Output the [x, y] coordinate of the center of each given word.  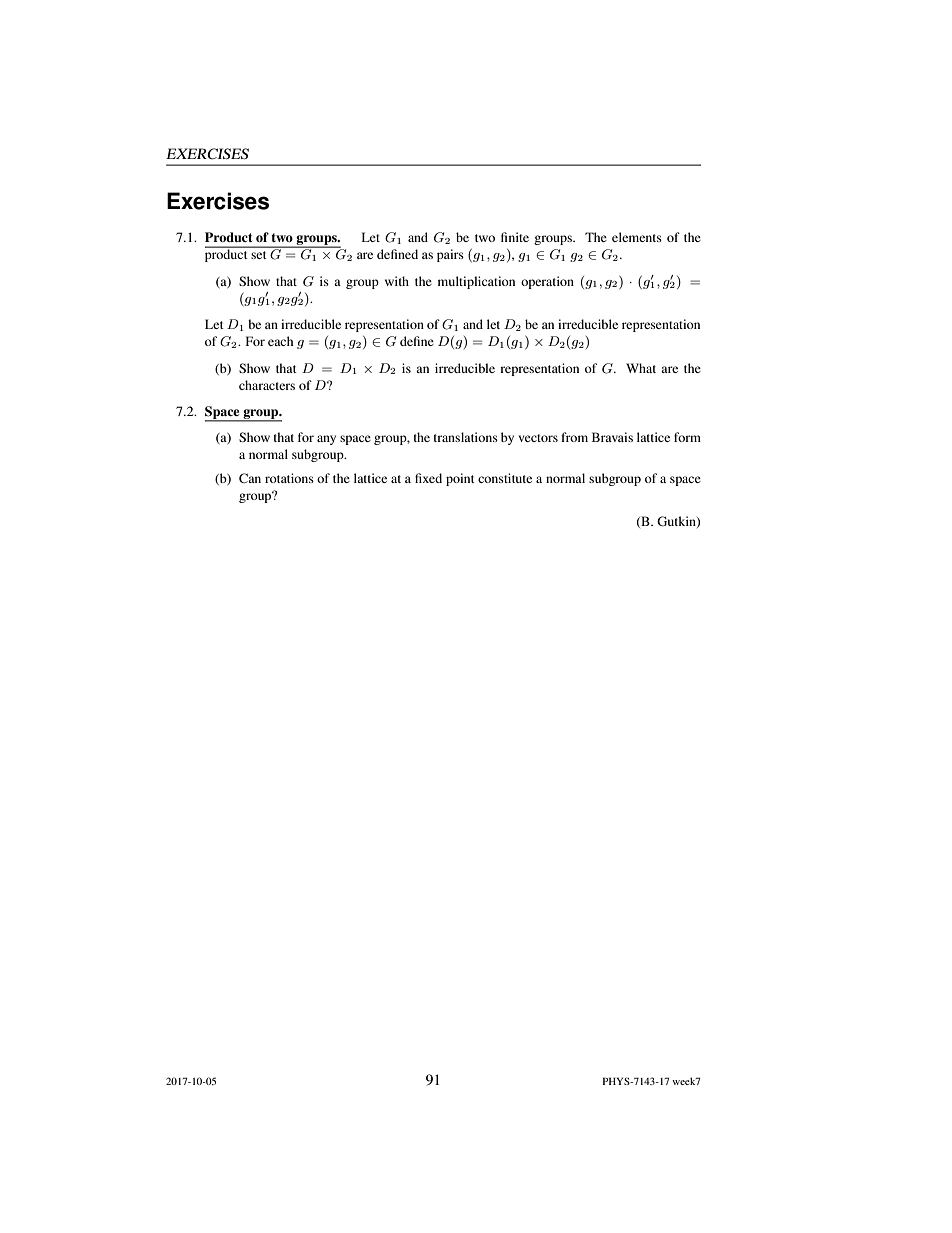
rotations [289, 478]
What [641, 368]
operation [547, 282]
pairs [450, 255]
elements [637, 237]
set [259, 255]
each [280, 341]
